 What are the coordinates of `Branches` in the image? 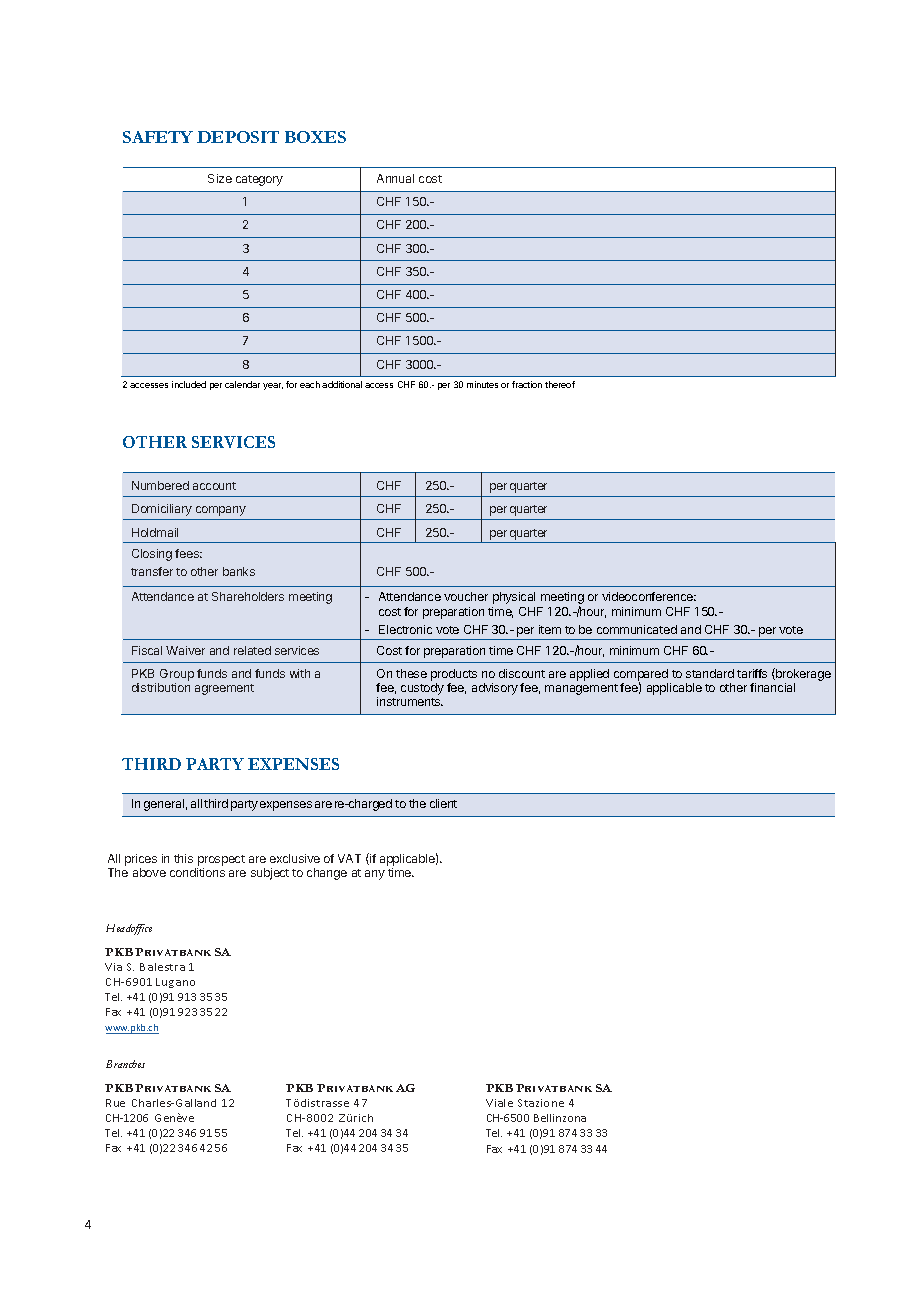 It's located at (125, 1064).
